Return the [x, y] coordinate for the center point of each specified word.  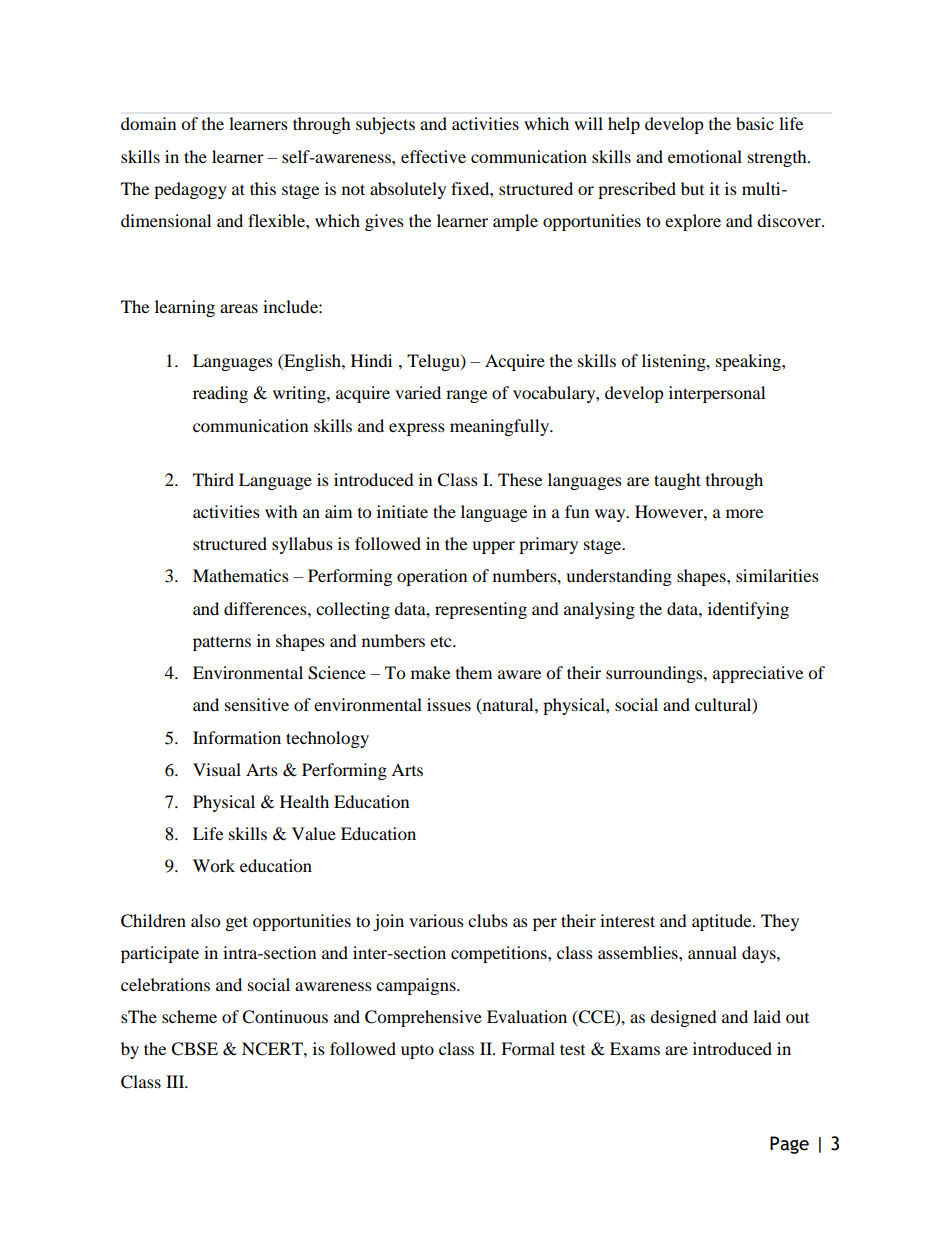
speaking [749, 362]
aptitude [723, 922]
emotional [705, 156]
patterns [222, 643]
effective [433, 156]
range [466, 396]
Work [214, 865]
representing [481, 610]
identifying [748, 610]
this [263, 188]
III [176, 1081]
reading [220, 394]
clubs [488, 920]
